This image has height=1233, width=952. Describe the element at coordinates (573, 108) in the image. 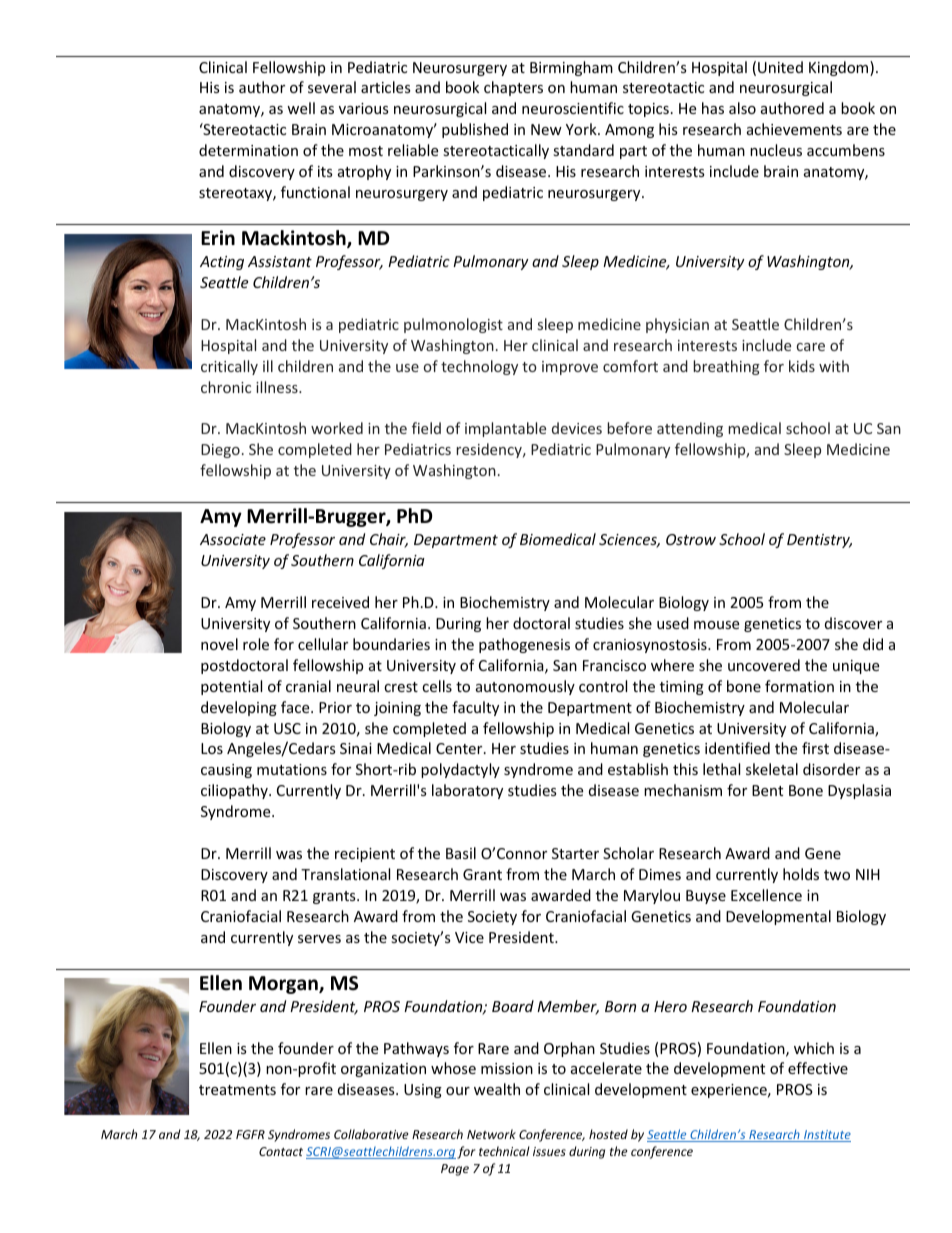

I see `neuroscientific` at that location.
